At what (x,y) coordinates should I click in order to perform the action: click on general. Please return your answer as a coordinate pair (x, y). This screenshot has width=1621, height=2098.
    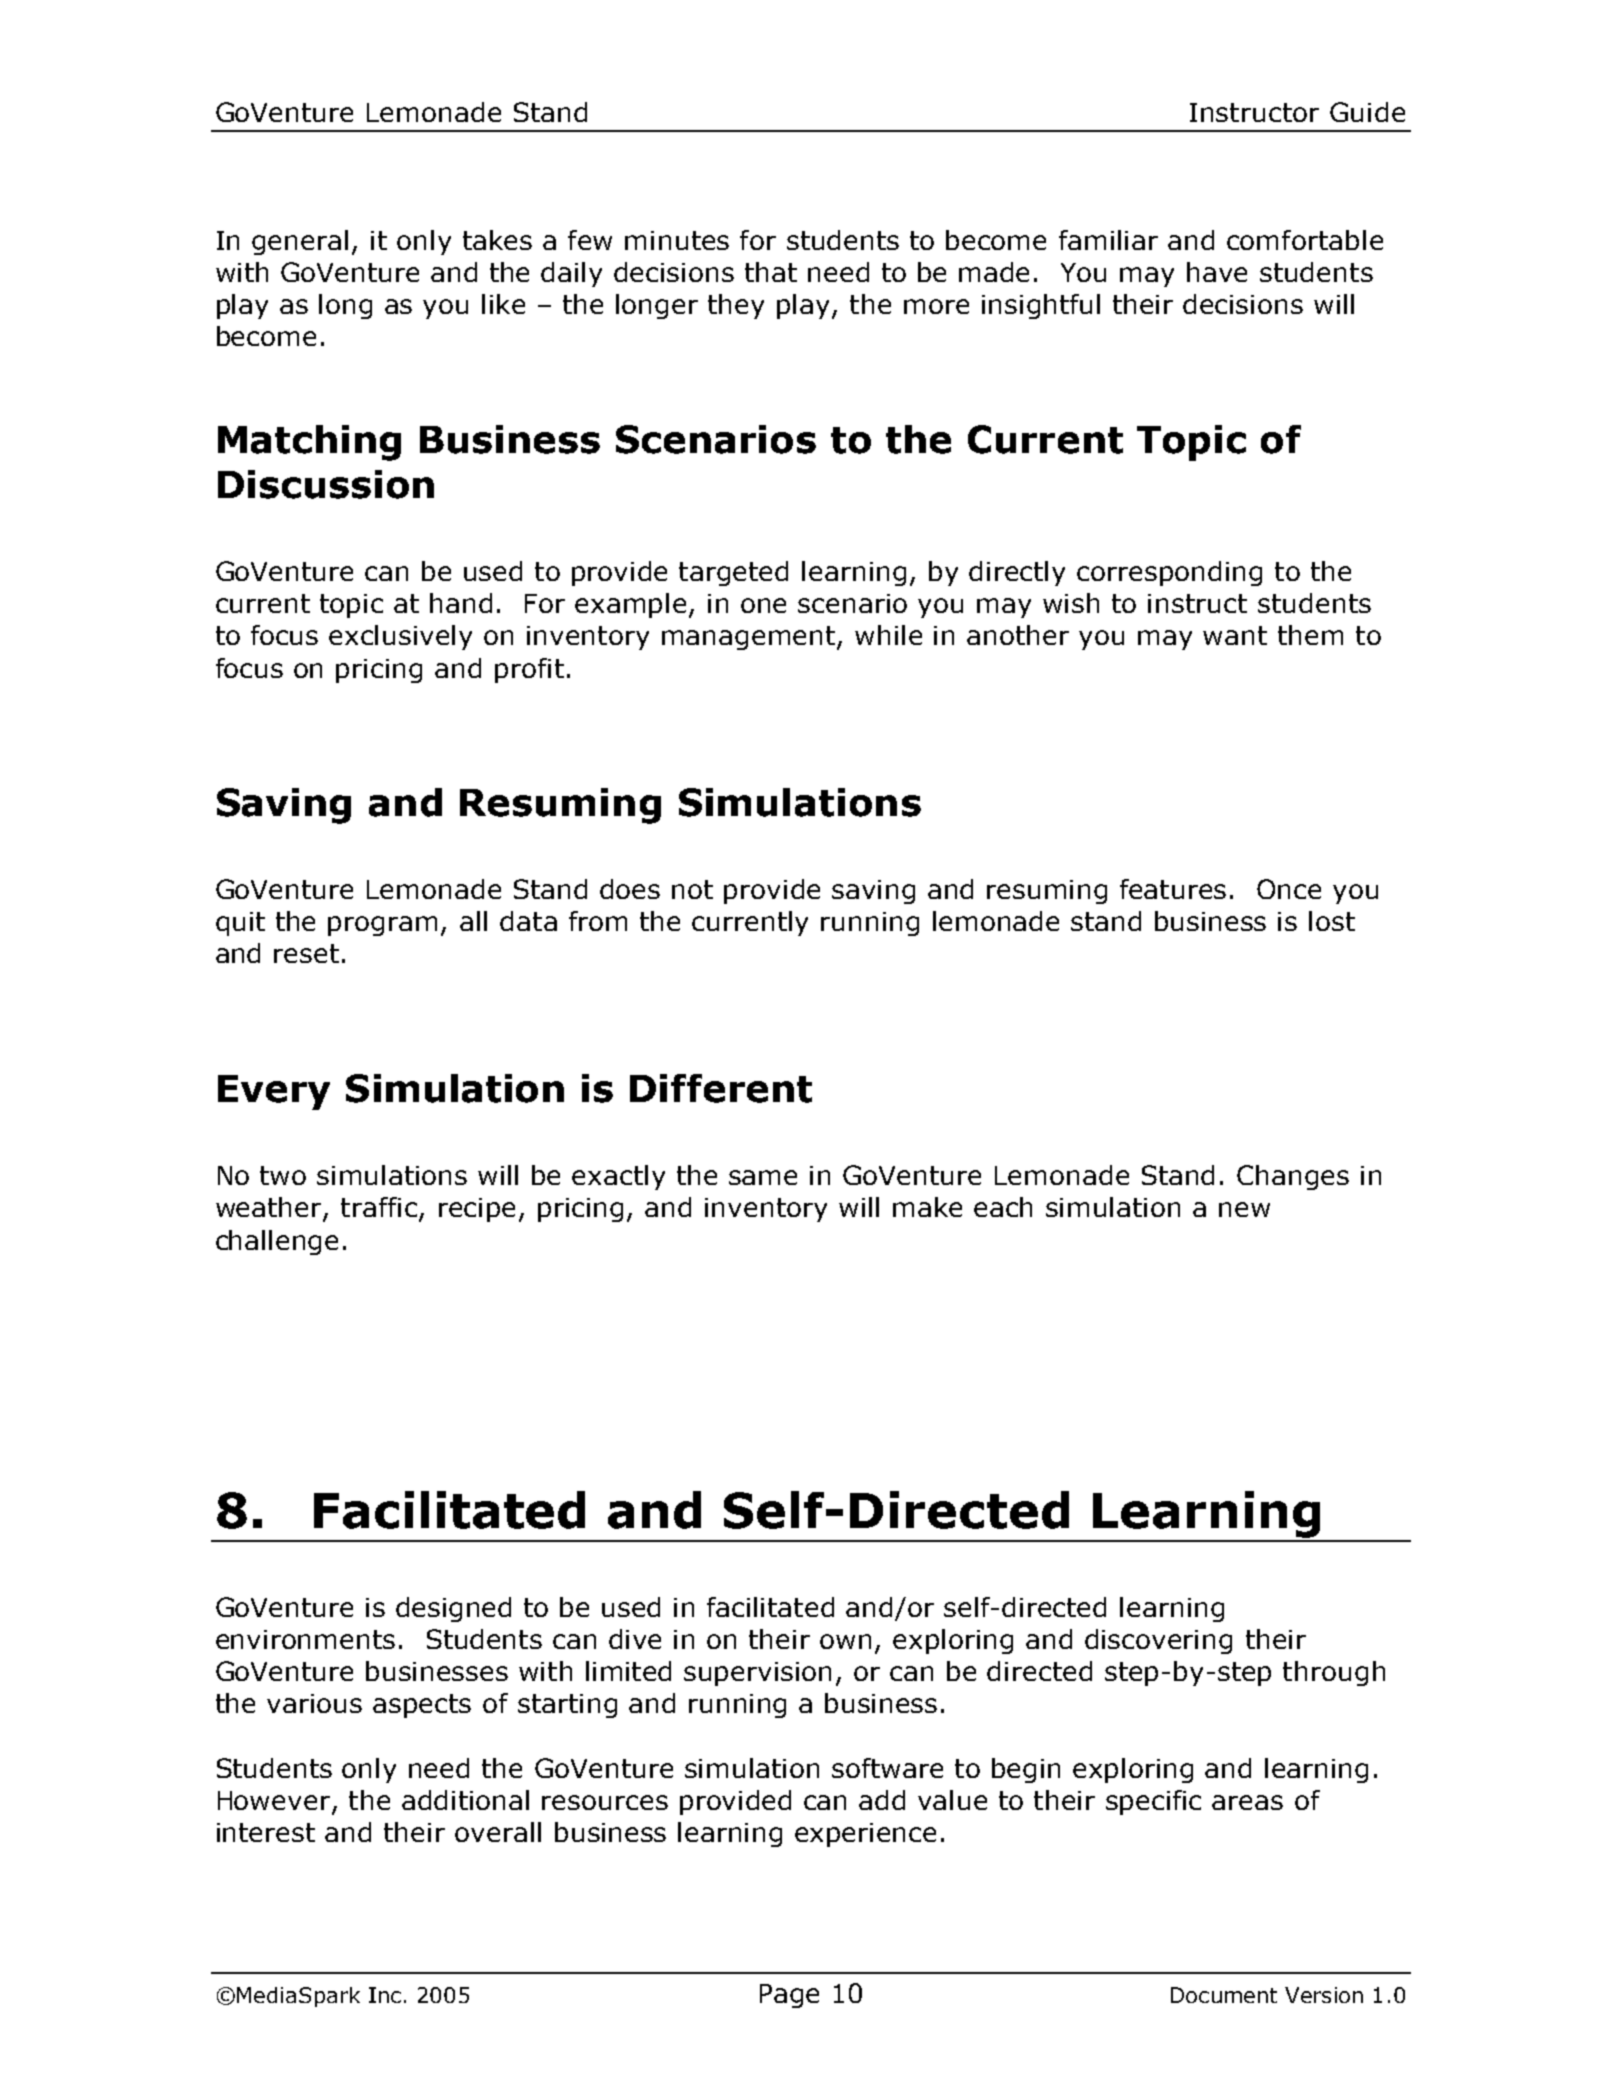
    Looking at the image, I should click on (300, 242).
